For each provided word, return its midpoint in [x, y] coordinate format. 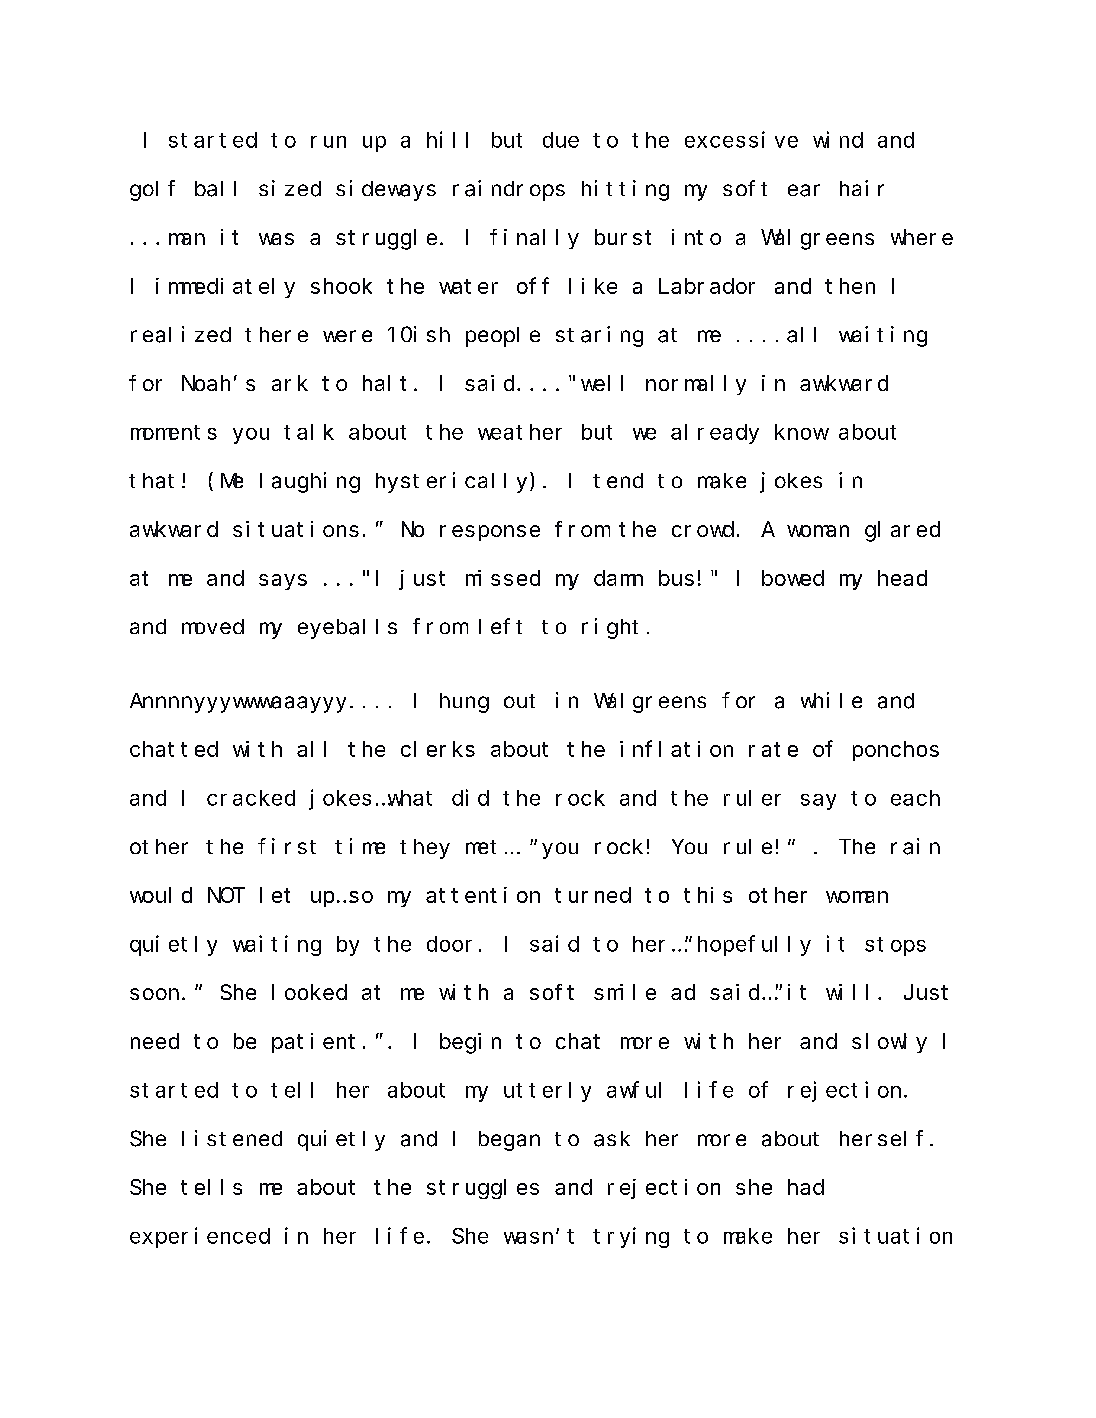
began [509, 1141]
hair [862, 188]
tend [618, 480]
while [831, 700]
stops [895, 946]
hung [464, 703]
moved [213, 626]
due [561, 140]
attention [483, 895]
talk [309, 432]
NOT [226, 895]
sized [290, 188]
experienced [200, 1237]
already [715, 434]
